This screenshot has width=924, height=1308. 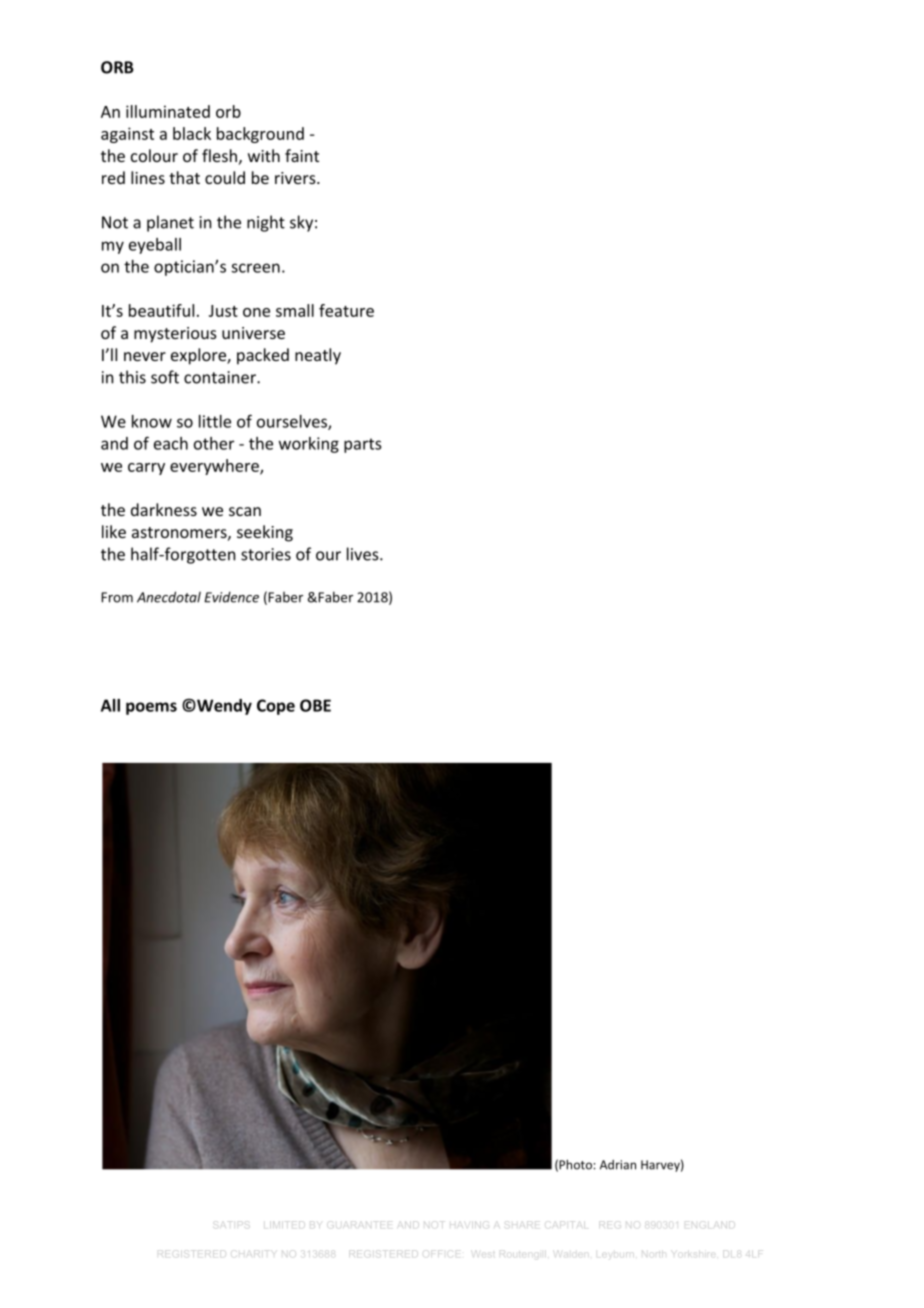 I want to click on lives, so click(x=363, y=554).
